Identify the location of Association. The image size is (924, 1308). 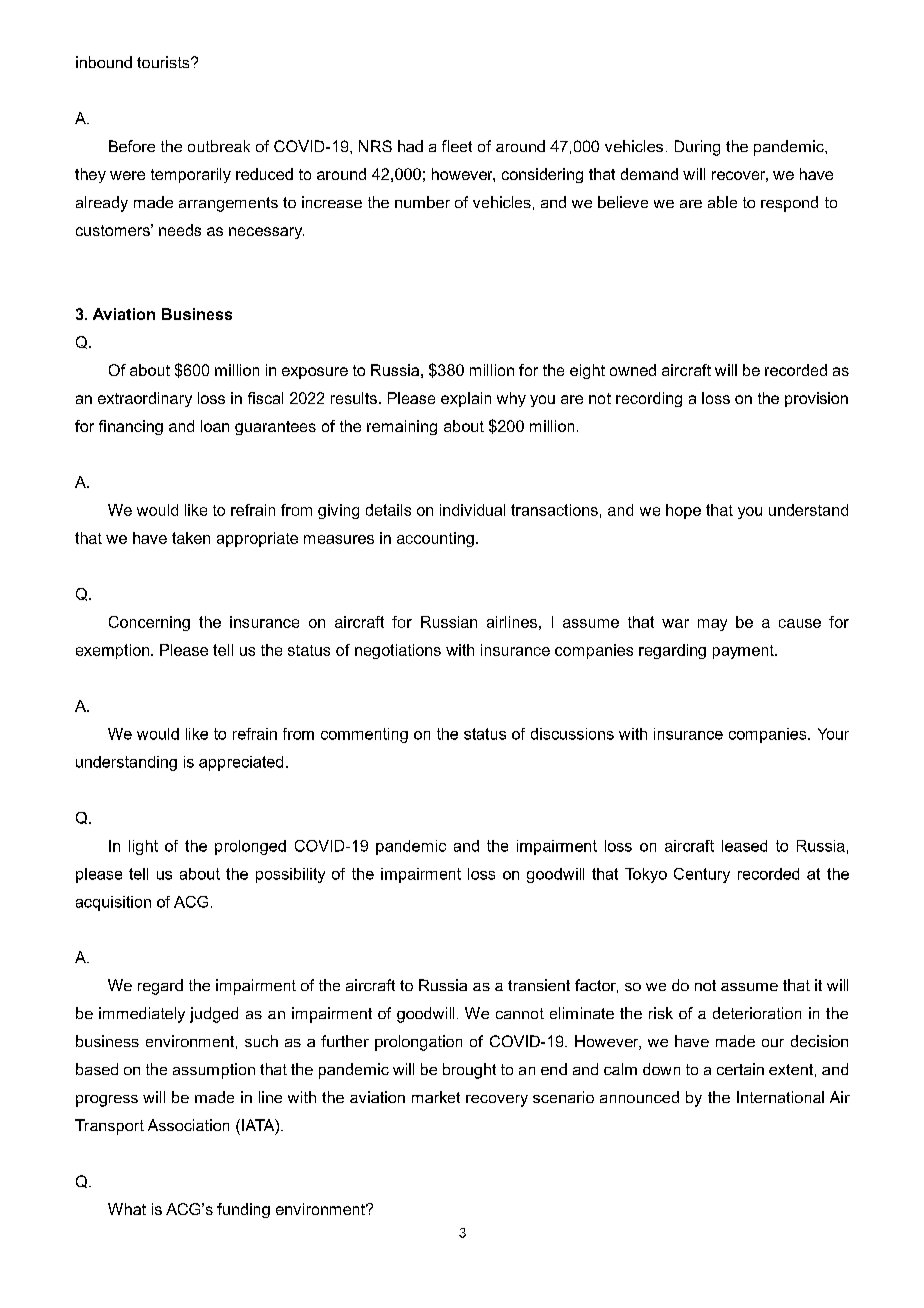
(188, 1125).
